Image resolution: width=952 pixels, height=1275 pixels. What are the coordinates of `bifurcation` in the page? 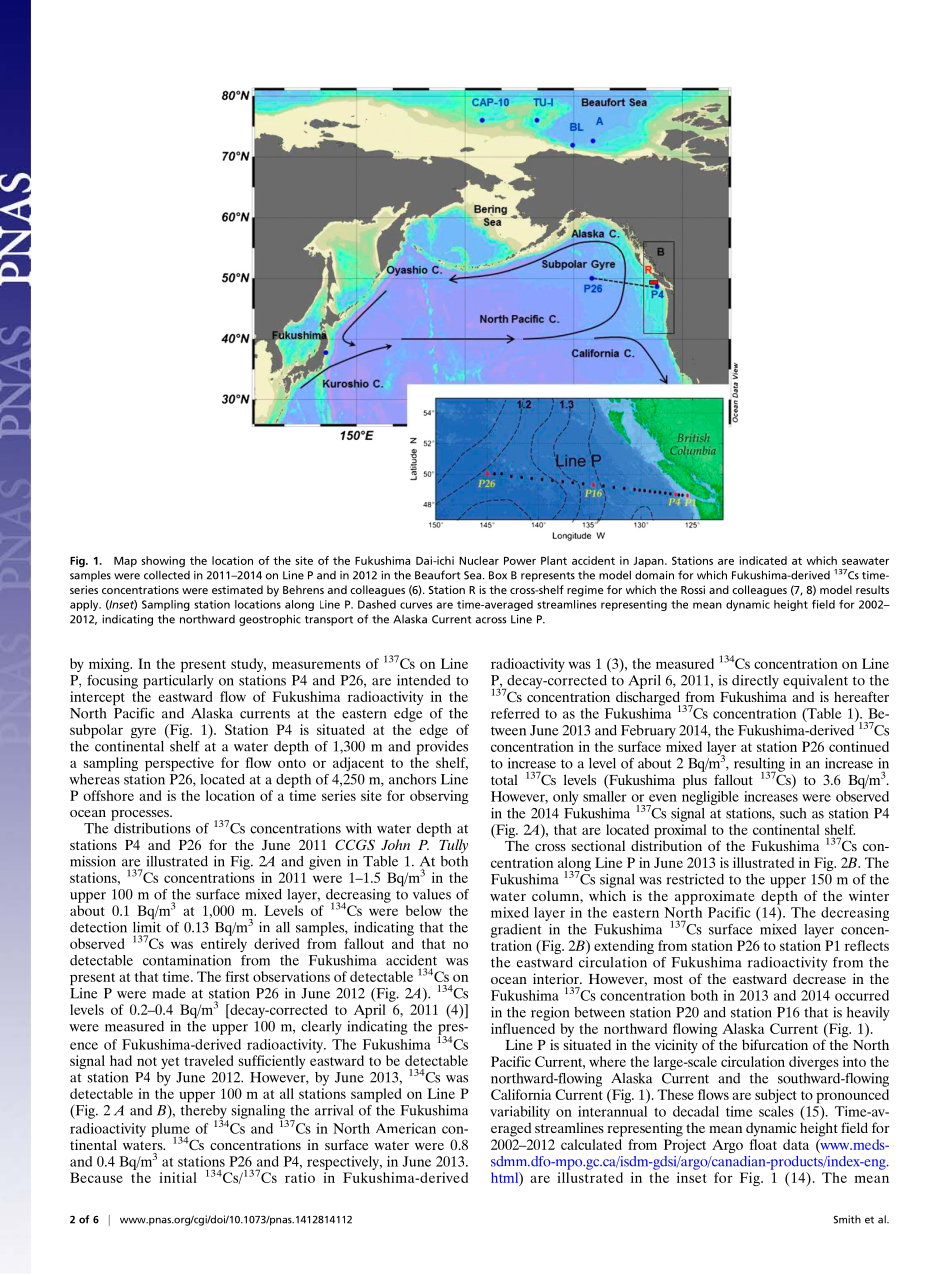 It's located at (775, 1044).
